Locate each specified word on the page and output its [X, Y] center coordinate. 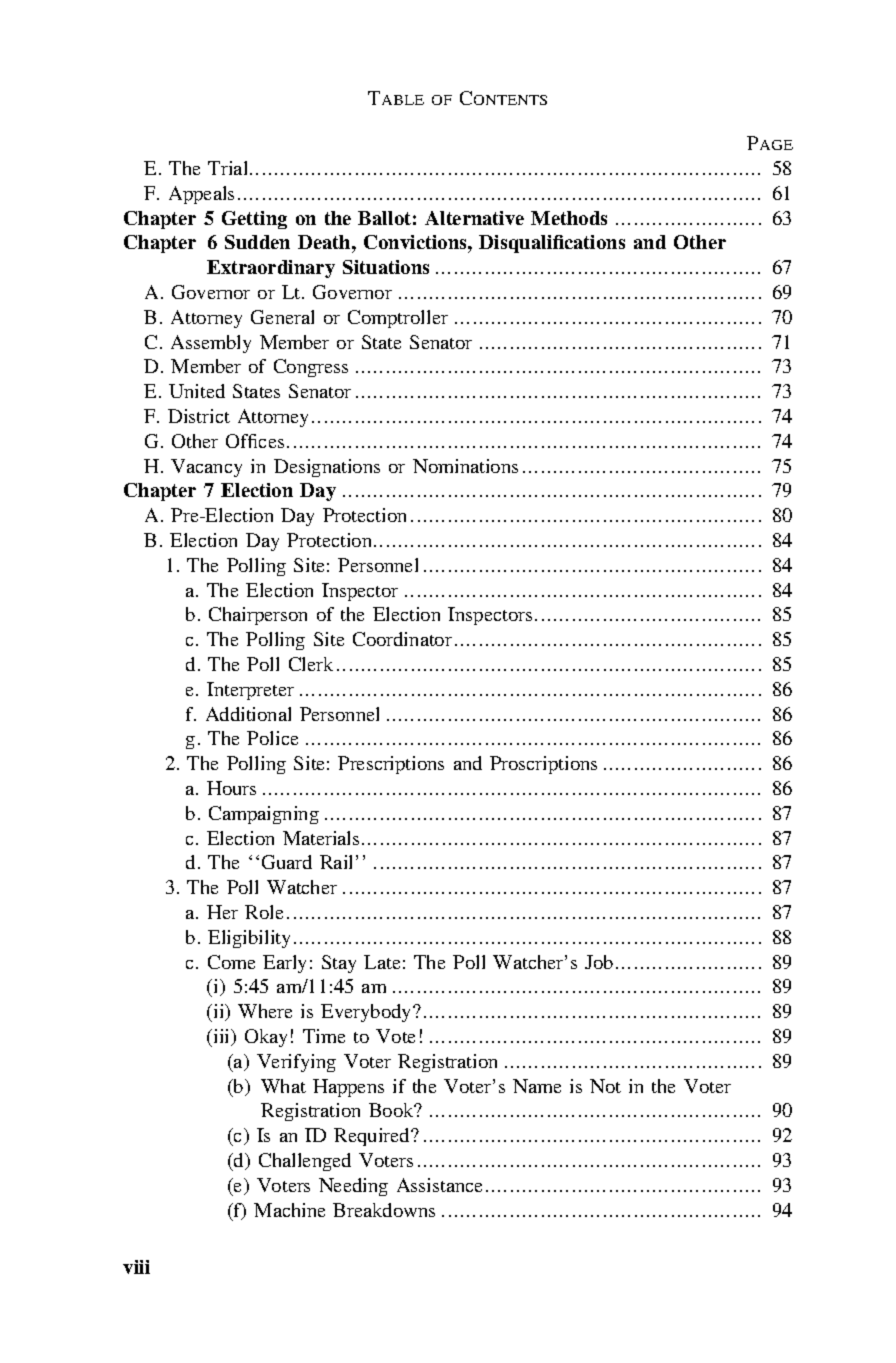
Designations [327, 468]
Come [231, 962]
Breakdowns [384, 1210]
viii [136, 1267]
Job [599, 962]
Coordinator [402, 639]
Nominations [465, 466]
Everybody [367, 1013]
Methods [569, 218]
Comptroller [398, 319]
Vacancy [206, 468]
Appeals [201, 195]
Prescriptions [391, 765]
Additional [248, 714]
